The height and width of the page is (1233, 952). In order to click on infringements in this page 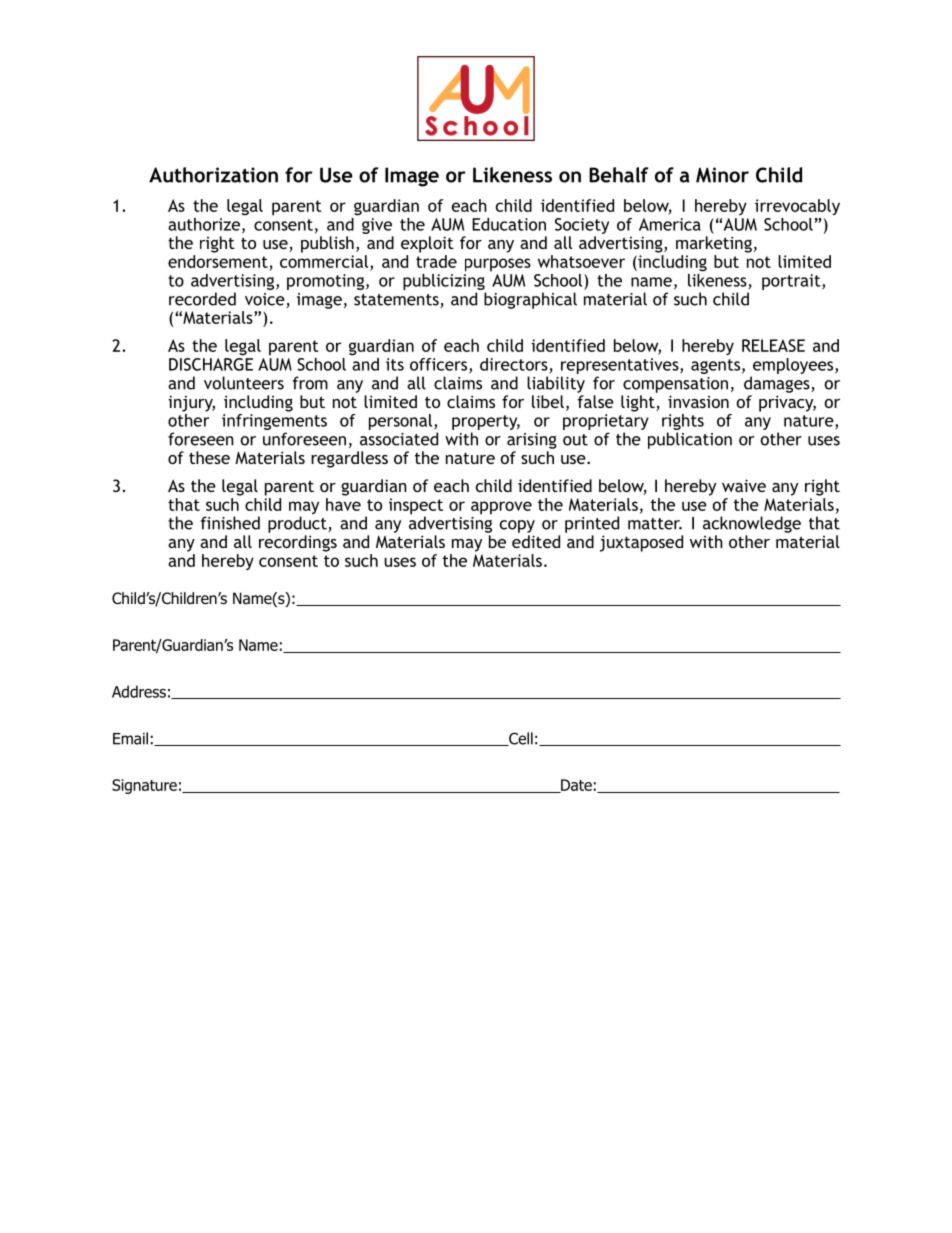, I will do `click(274, 422)`.
